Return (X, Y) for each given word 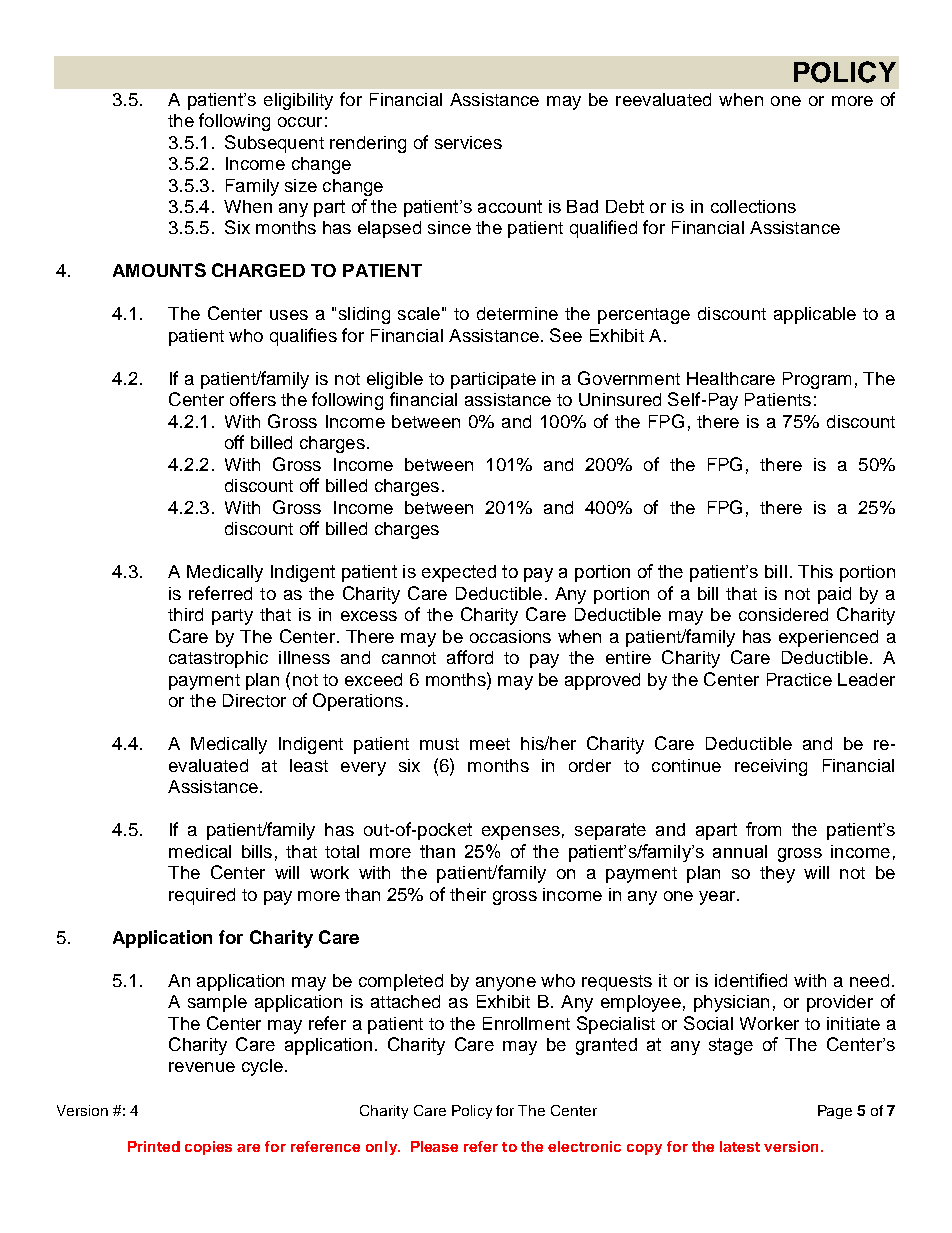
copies (208, 1148)
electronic (584, 1146)
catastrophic (218, 659)
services (468, 142)
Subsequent (274, 144)
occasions (510, 636)
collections (753, 206)
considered (783, 614)
